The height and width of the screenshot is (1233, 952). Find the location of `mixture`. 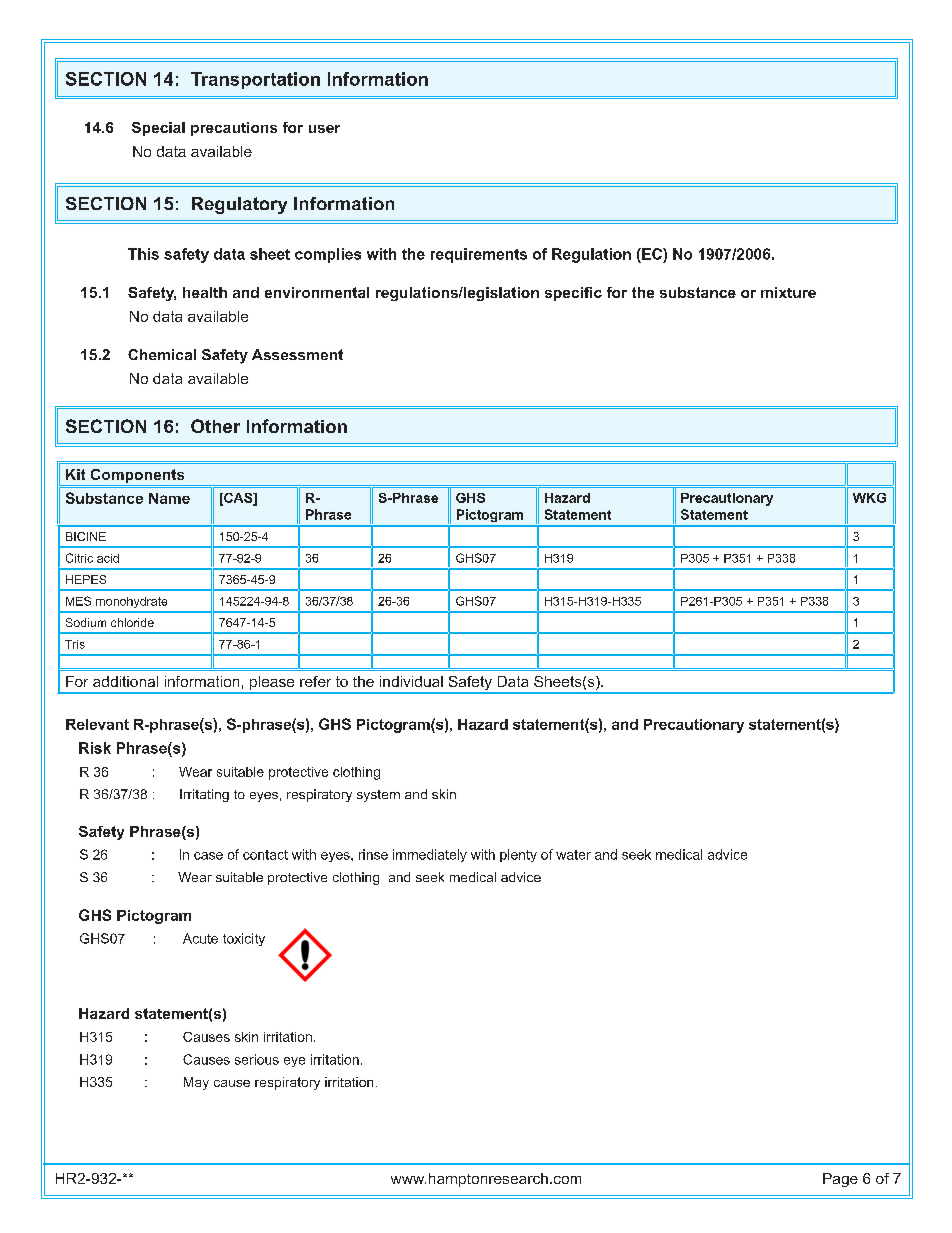

mixture is located at coordinates (788, 292).
